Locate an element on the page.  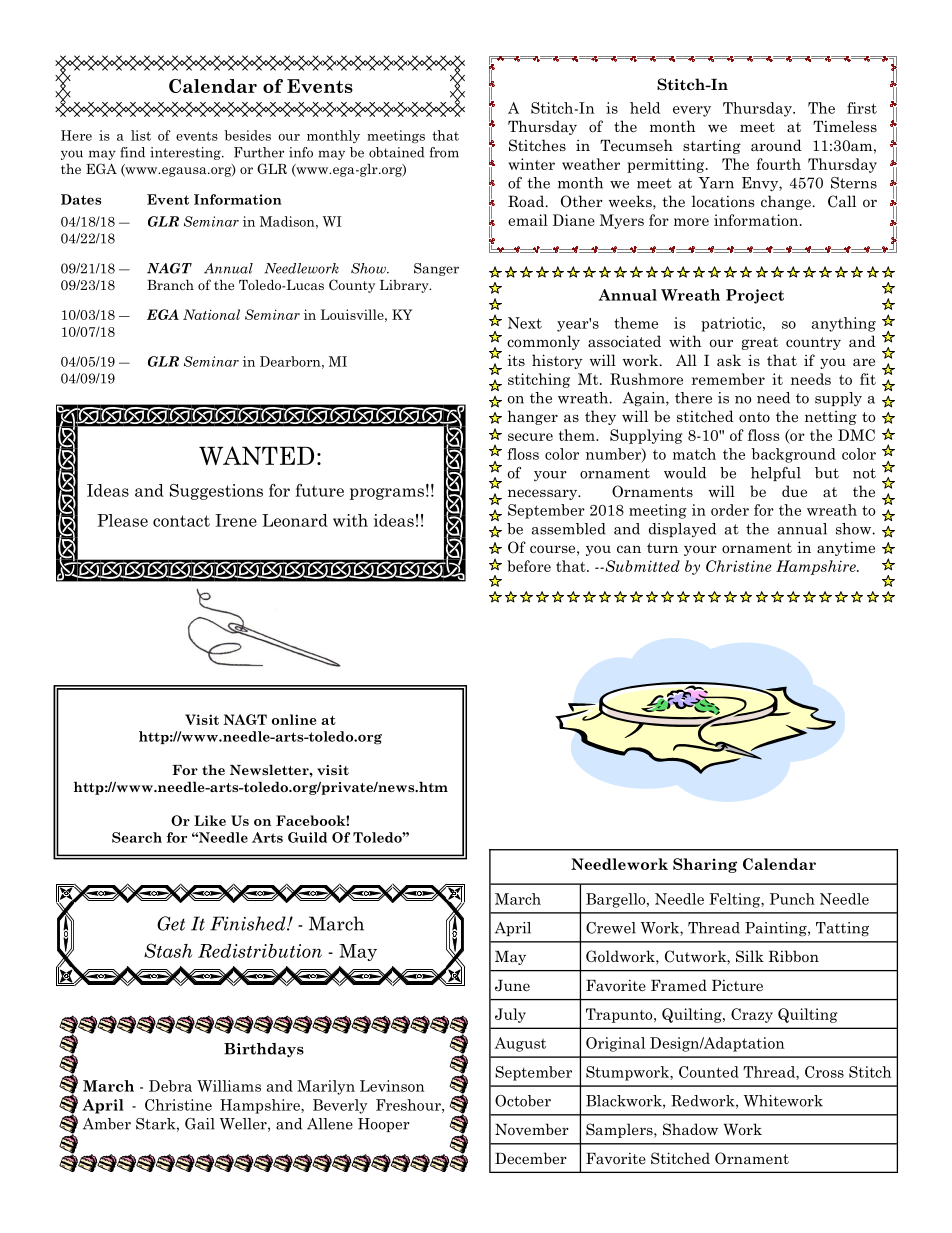
National is located at coordinates (211, 314).
